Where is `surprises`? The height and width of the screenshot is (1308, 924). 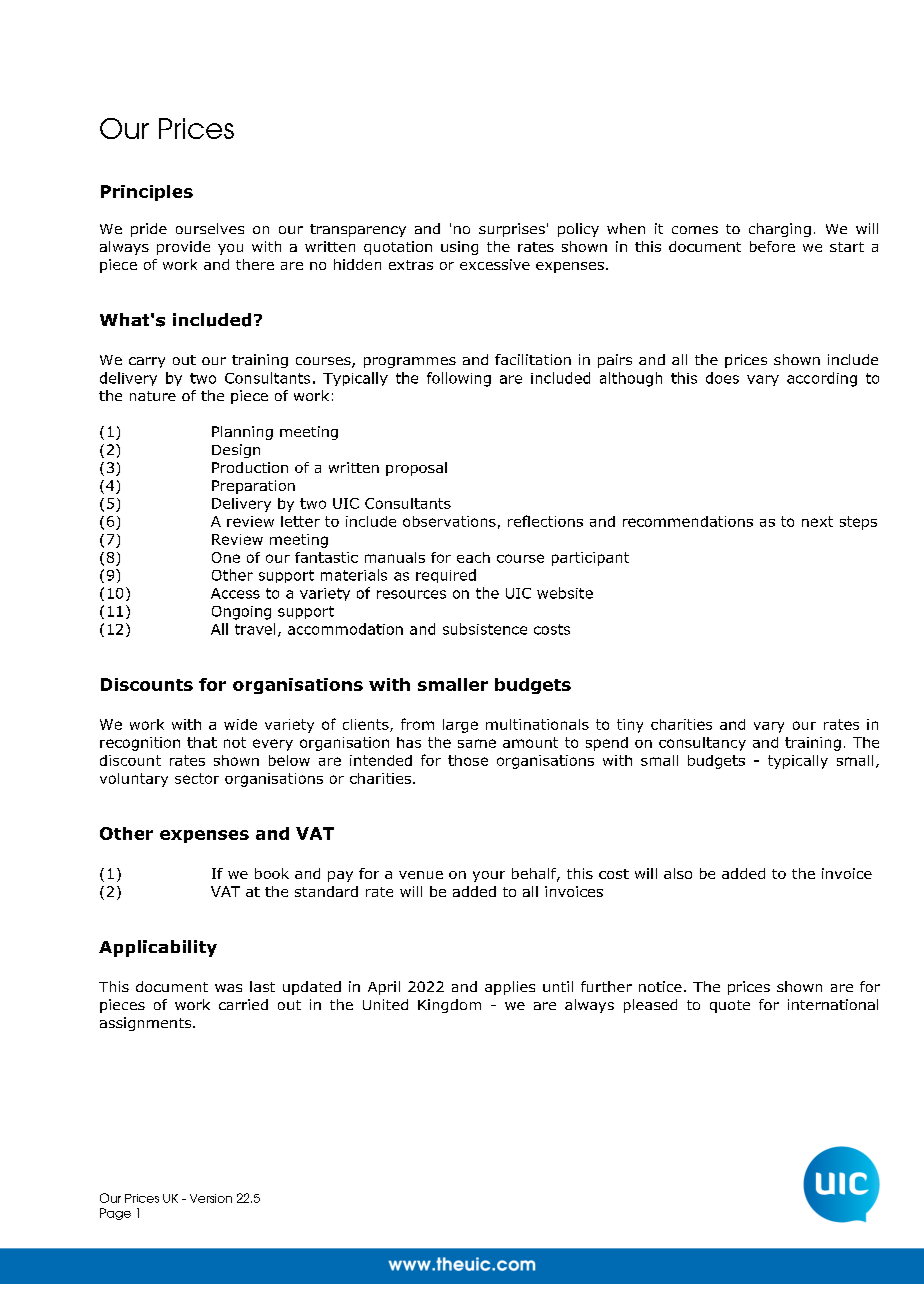
surprises is located at coordinates (512, 230).
